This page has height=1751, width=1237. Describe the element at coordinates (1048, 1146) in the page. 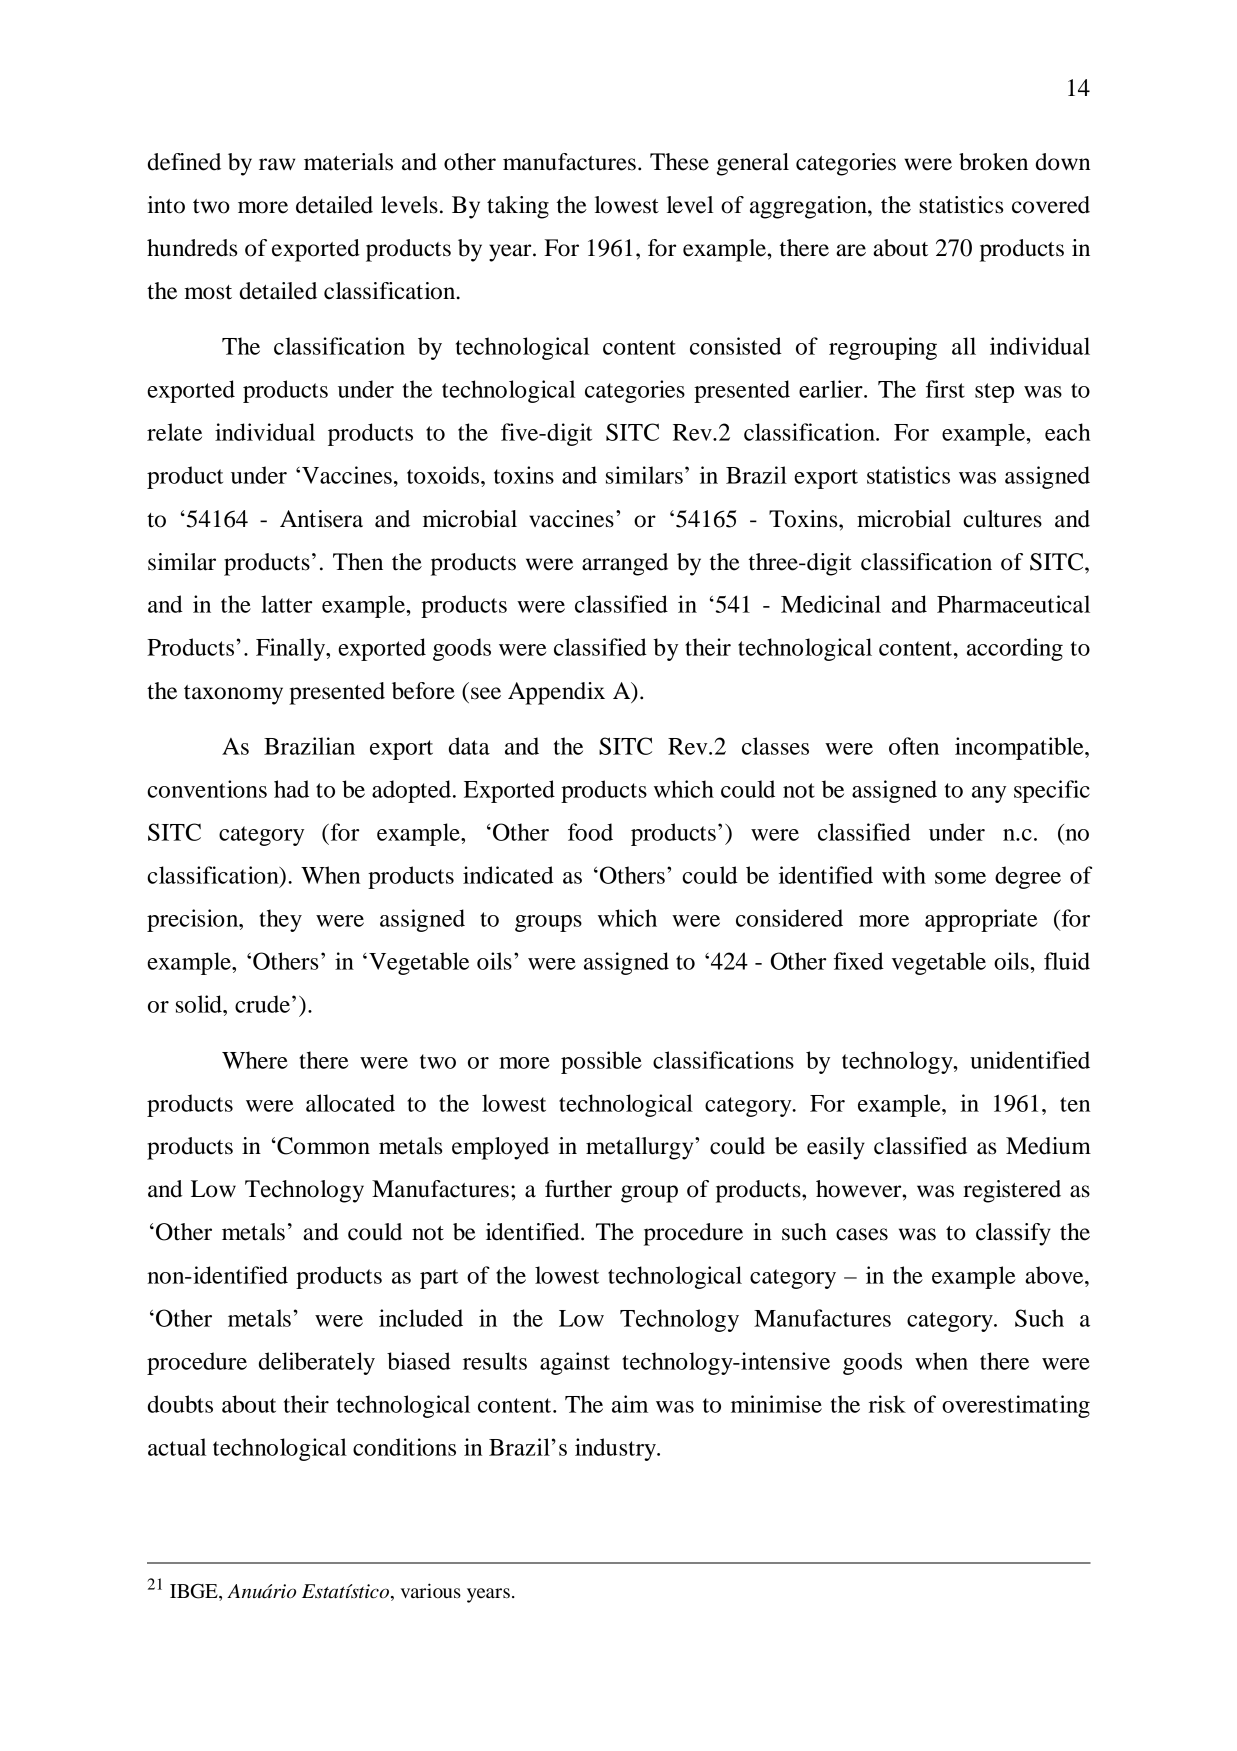

I see `Medium` at that location.
